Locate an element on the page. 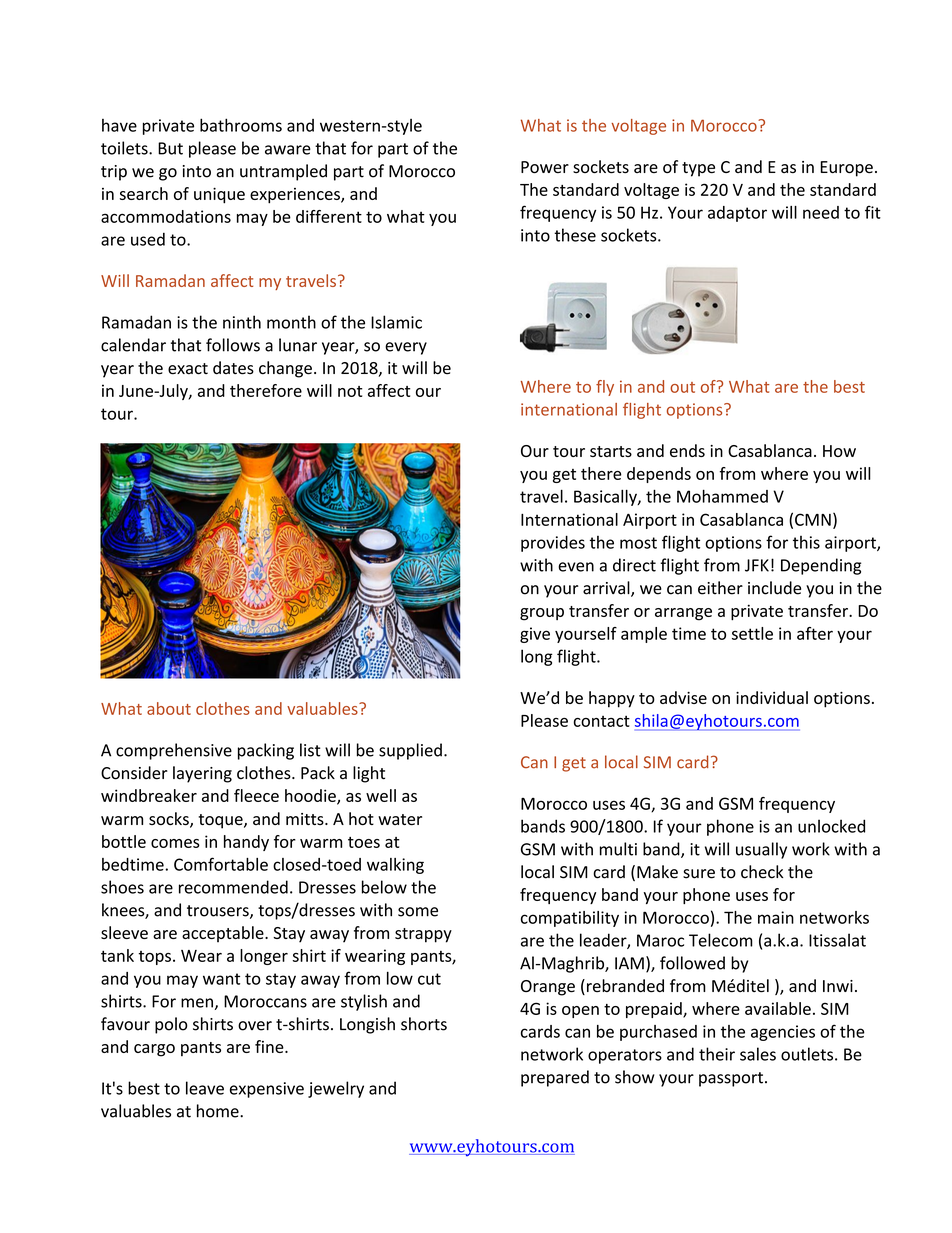  But is located at coordinates (170, 148).
